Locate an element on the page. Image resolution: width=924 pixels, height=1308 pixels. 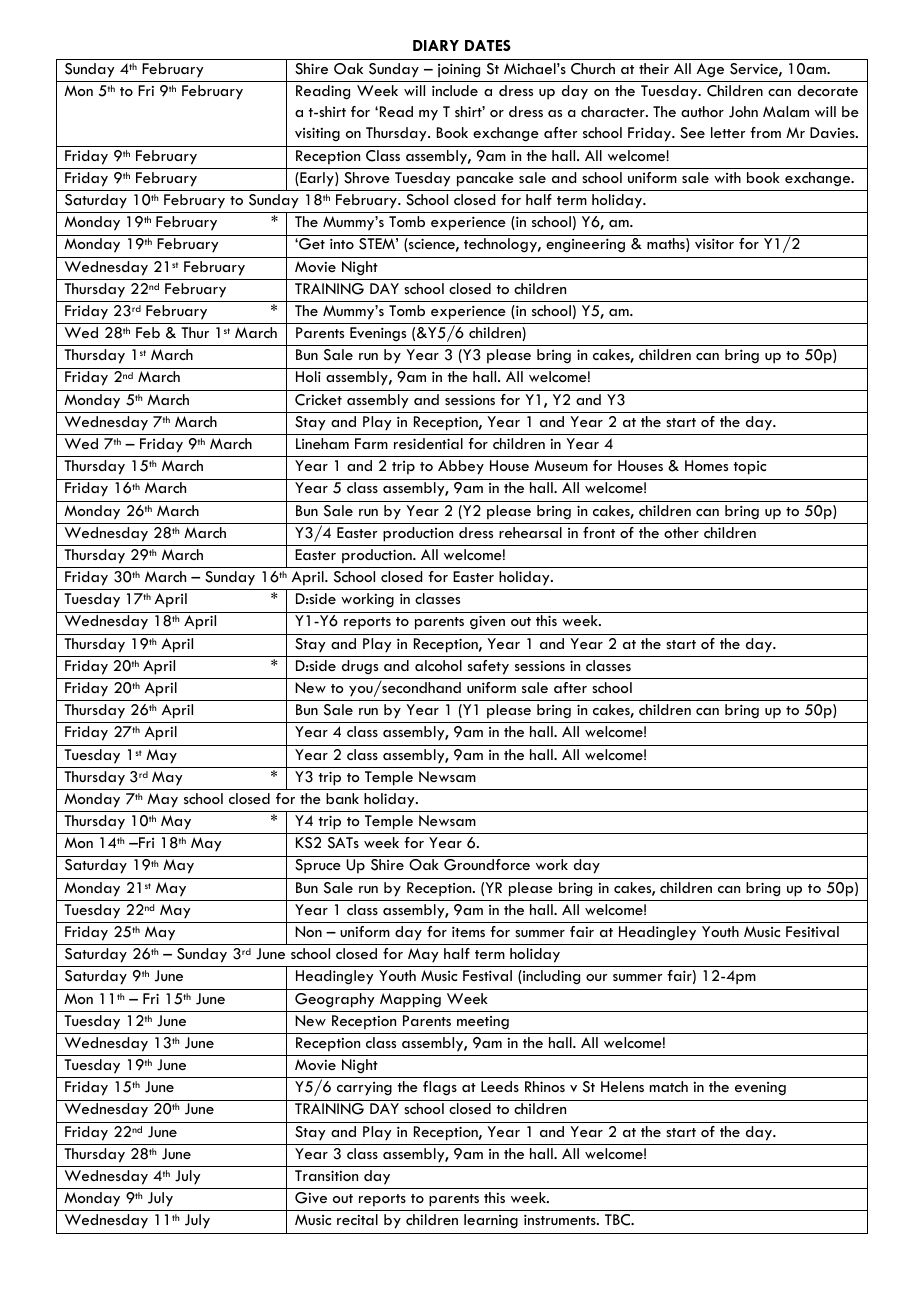
Church is located at coordinates (593, 69).
